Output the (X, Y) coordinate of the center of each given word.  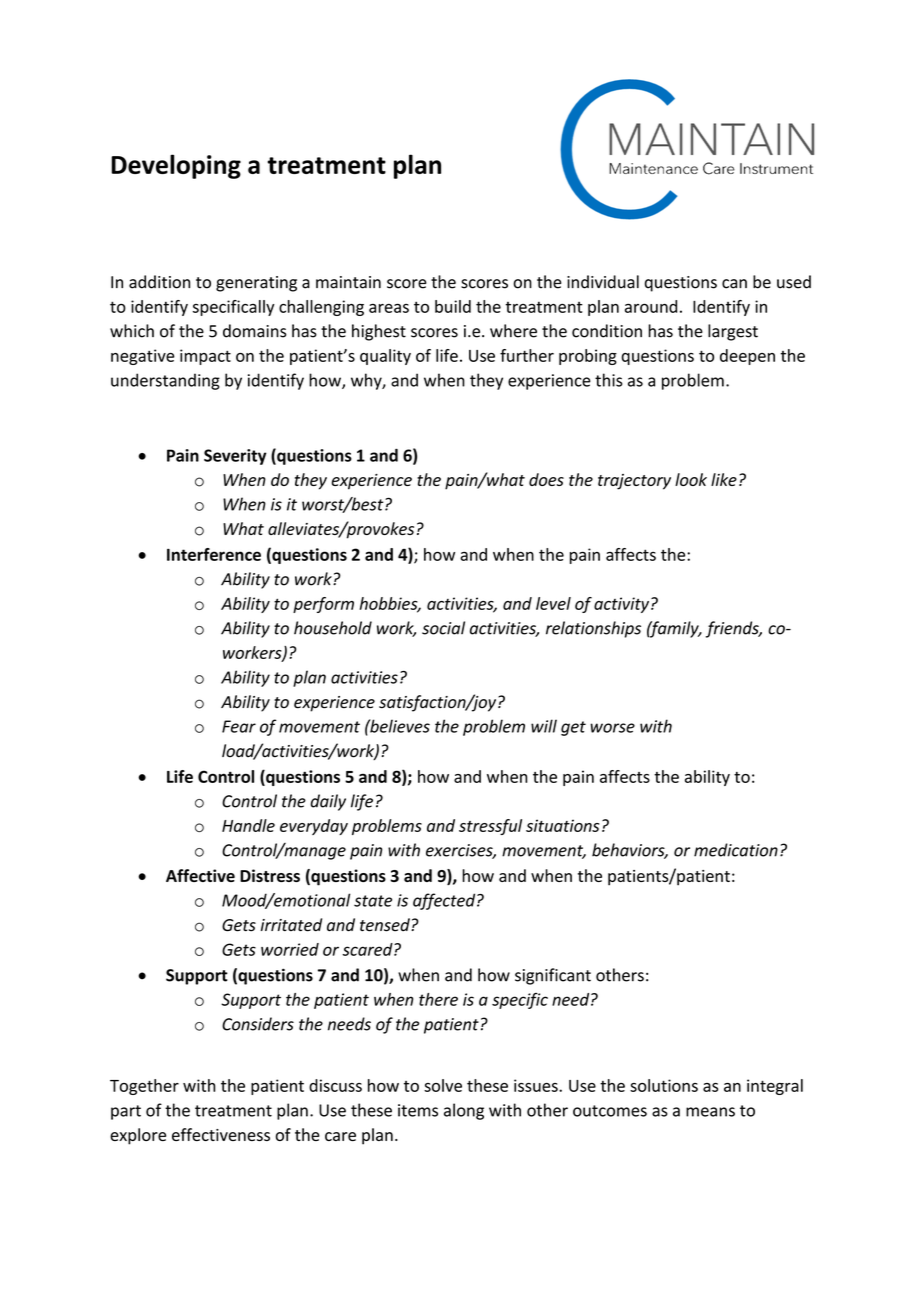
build (453, 306)
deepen (747, 357)
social (443, 628)
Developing (176, 166)
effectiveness (221, 1134)
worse (612, 728)
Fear (239, 726)
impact (205, 357)
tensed (386, 925)
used (794, 282)
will (544, 726)
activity (623, 605)
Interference (214, 554)
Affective (200, 875)
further (527, 355)
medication (736, 850)
